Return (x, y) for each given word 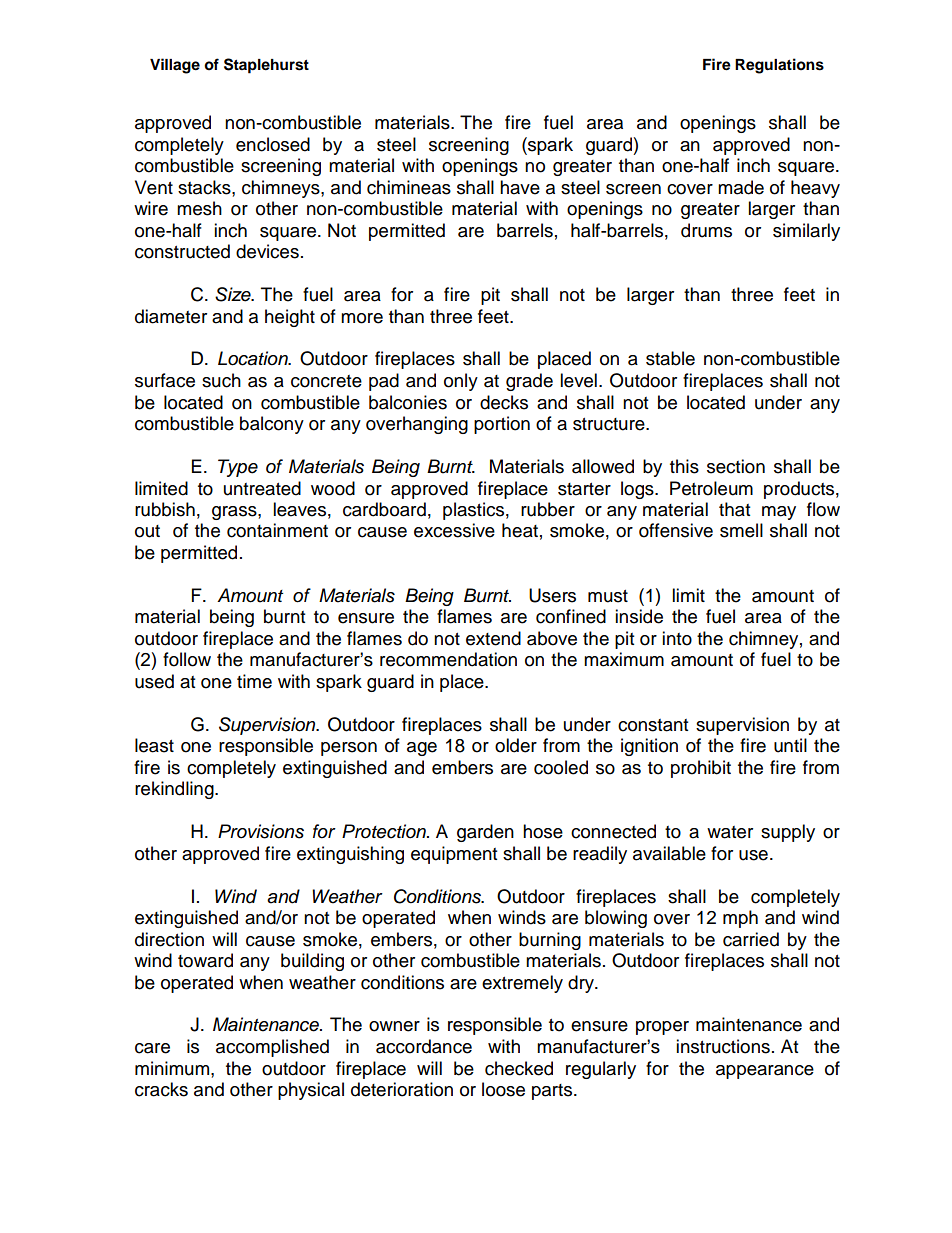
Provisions (261, 831)
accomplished (272, 1048)
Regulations (779, 66)
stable (670, 358)
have (520, 187)
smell (741, 530)
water (730, 832)
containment (277, 530)
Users (552, 595)
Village (175, 66)
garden (485, 833)
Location (254, 358)
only (461, 382)
